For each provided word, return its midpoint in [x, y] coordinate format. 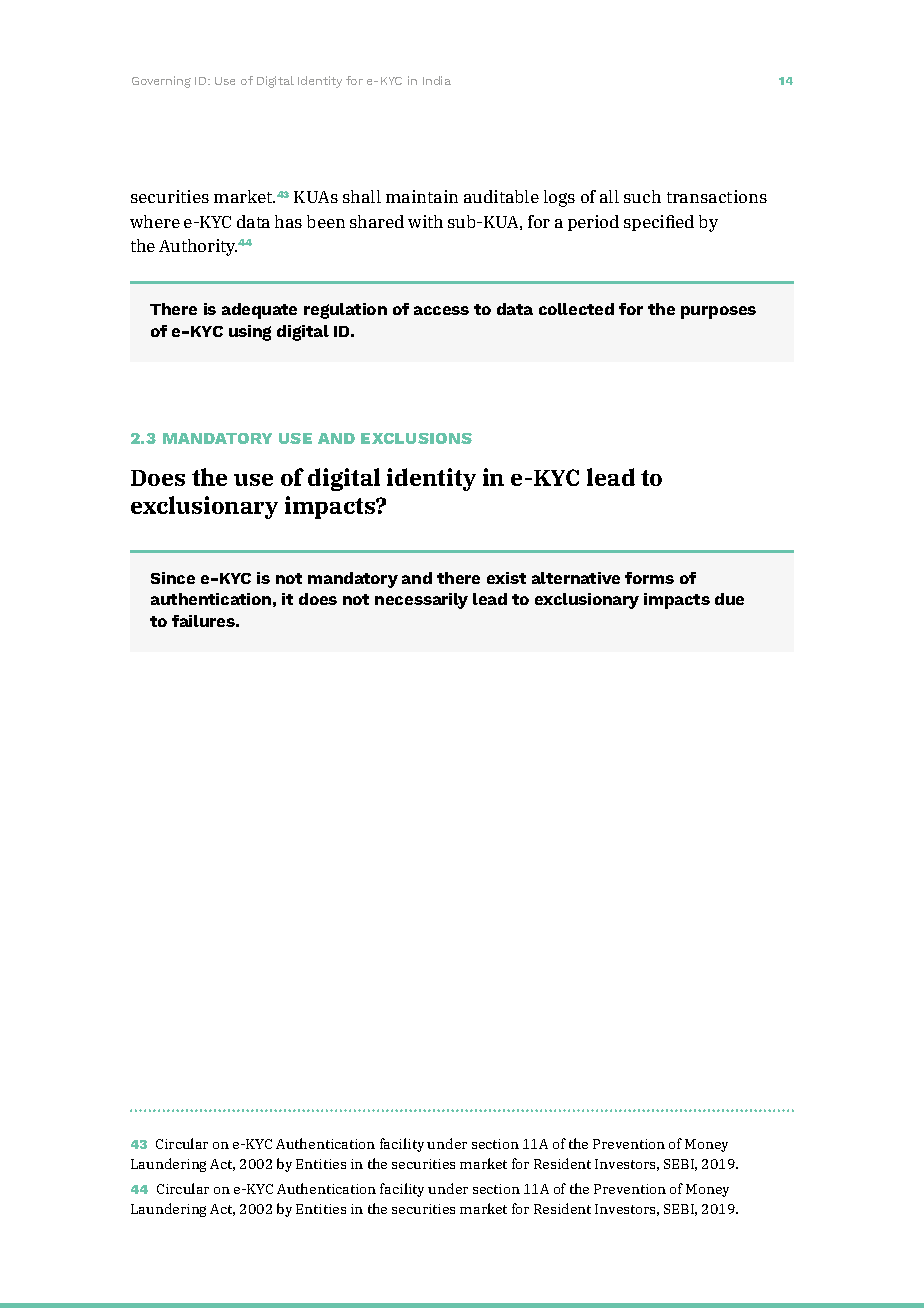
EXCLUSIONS [416, 438]
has [288, 221]
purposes [718, 312]
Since [173, 578]
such [642, 196]
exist [506, 578]
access [441, 310]
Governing [161, 82]
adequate [259, 311]
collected [576, 309]
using [250, 333]
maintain [422, 196]
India [437, 80]
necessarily [421, 601]
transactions [717, 196]
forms [649, 578]
